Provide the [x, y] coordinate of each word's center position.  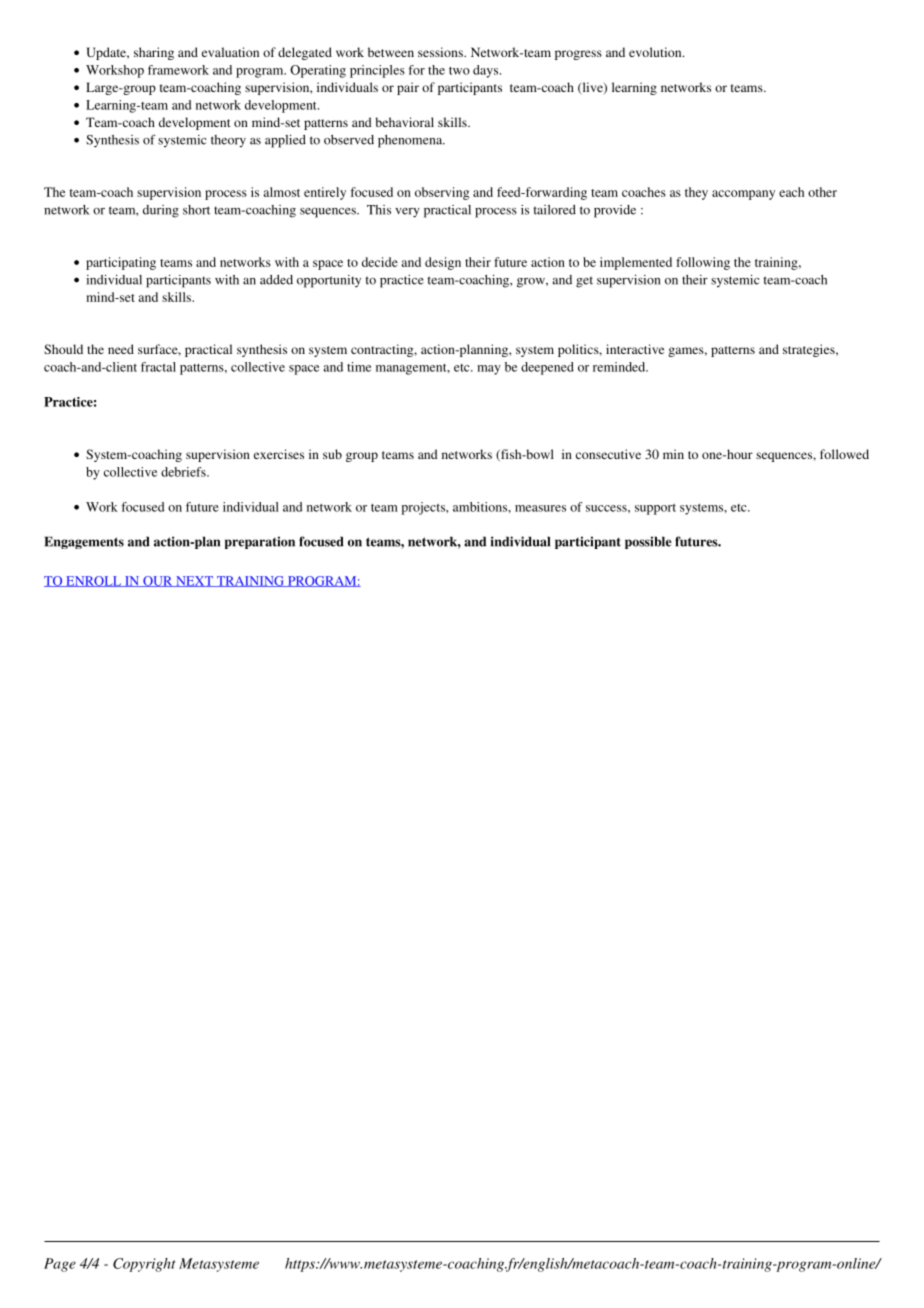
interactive [635, 349]
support [655, 509]
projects [424, 508]
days [487, 71]
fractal [158, 367]
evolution [656, 52]
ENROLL [93, 581]
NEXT [194, 581]
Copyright [144, 1265]
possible [648, 542]
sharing [154, 53]
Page [60, 1265]
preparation [260, 542]
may [489, 370]
